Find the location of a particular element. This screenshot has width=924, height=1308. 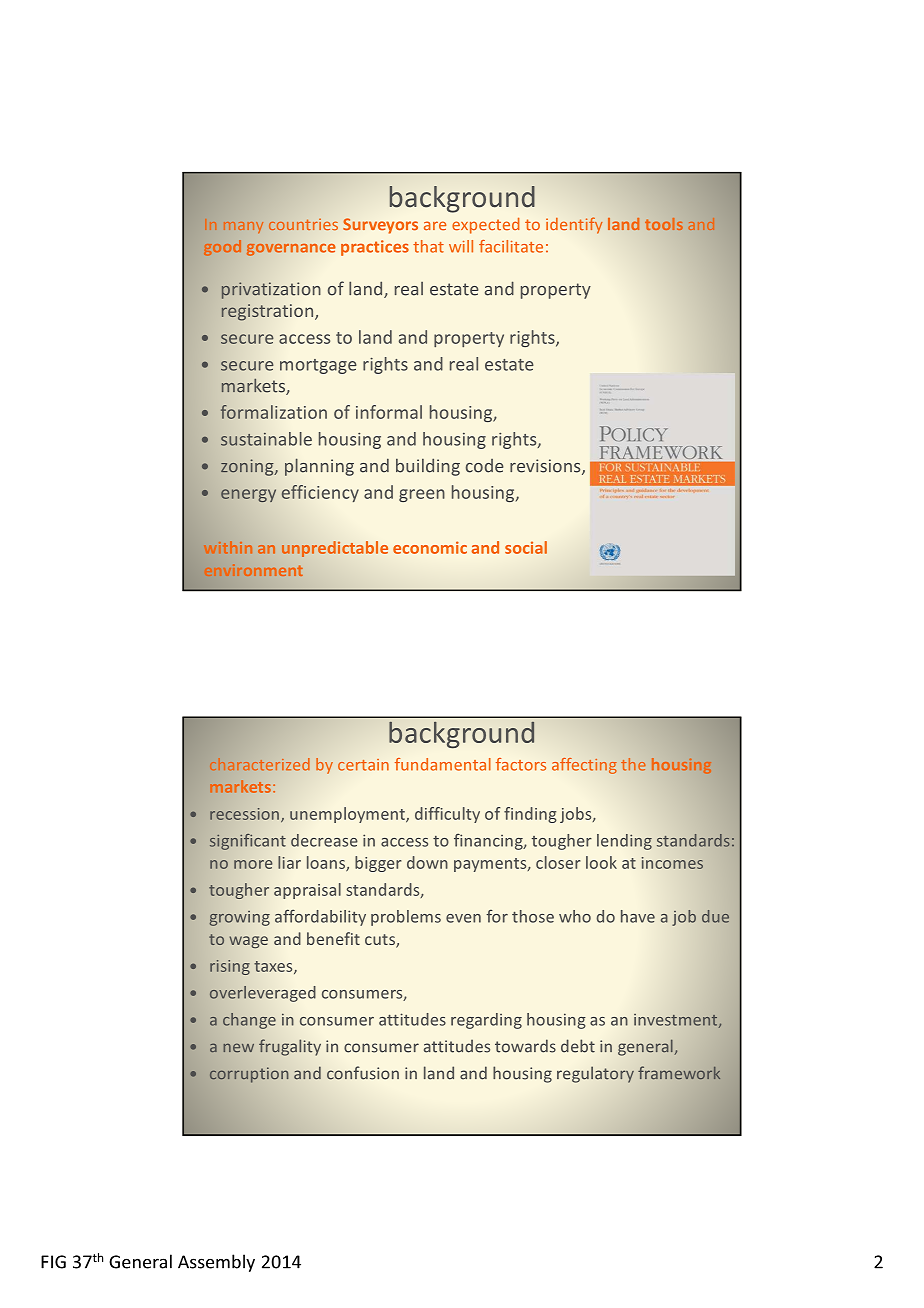

FIG is located at coordinates (53, 1262).
